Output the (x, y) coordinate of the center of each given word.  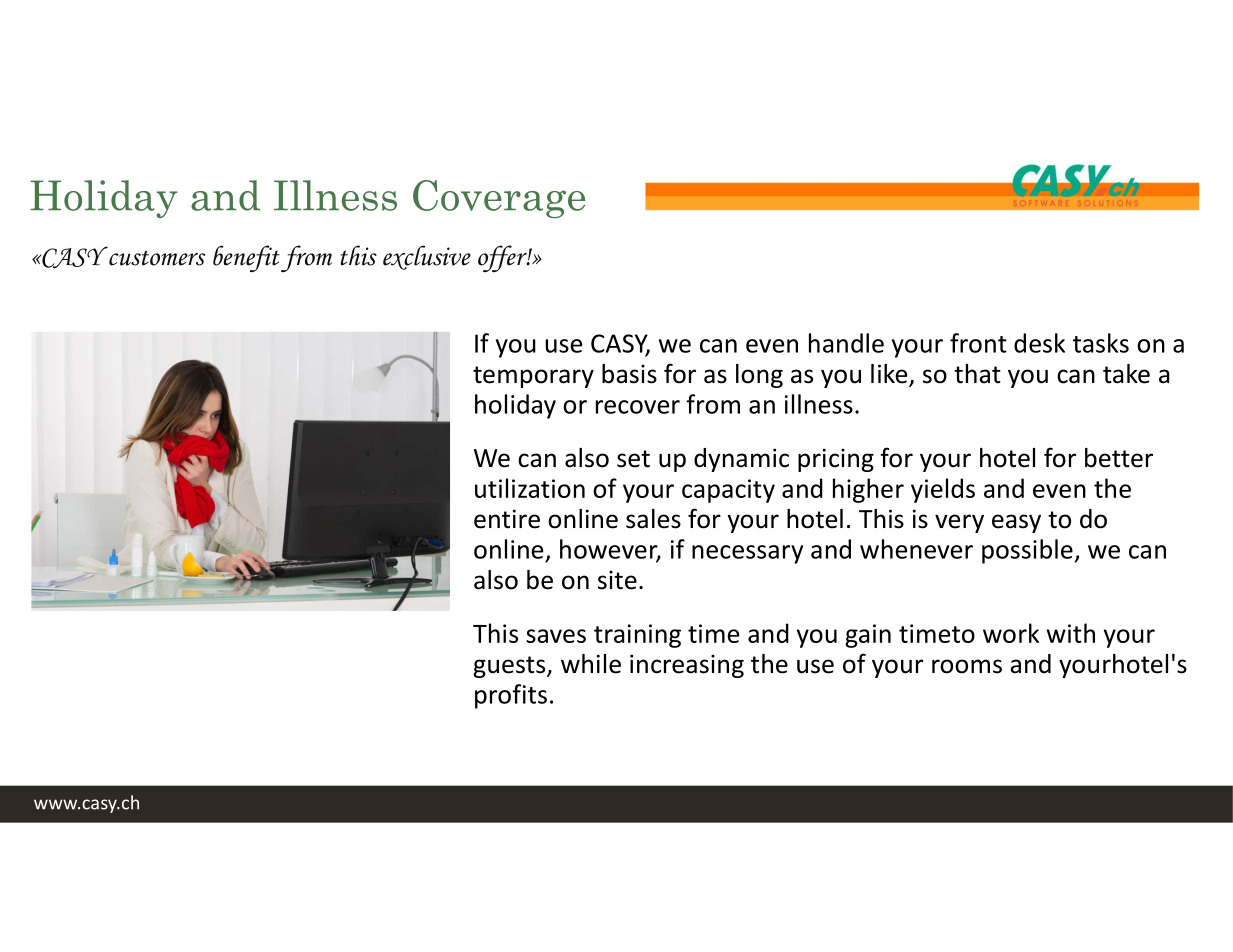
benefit (246, 258)
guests (510, 667)
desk (1039, 343)
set (633, 459)
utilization (530, 488)
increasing (687, 666)
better (1119, 458)
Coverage (499, 199)
